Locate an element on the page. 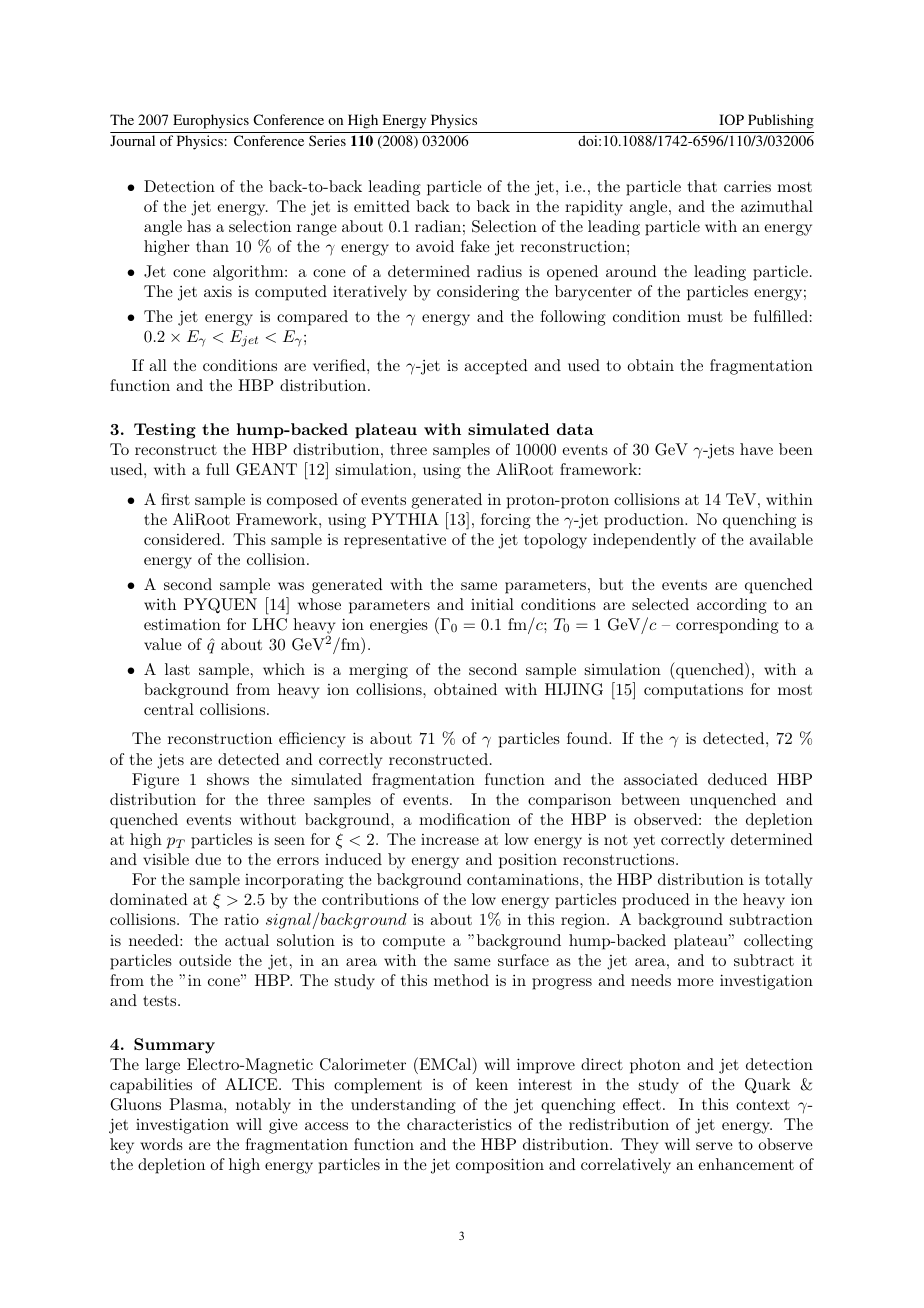 The image size is (924, 1308). estimation is located at coordinates (182, 624).
